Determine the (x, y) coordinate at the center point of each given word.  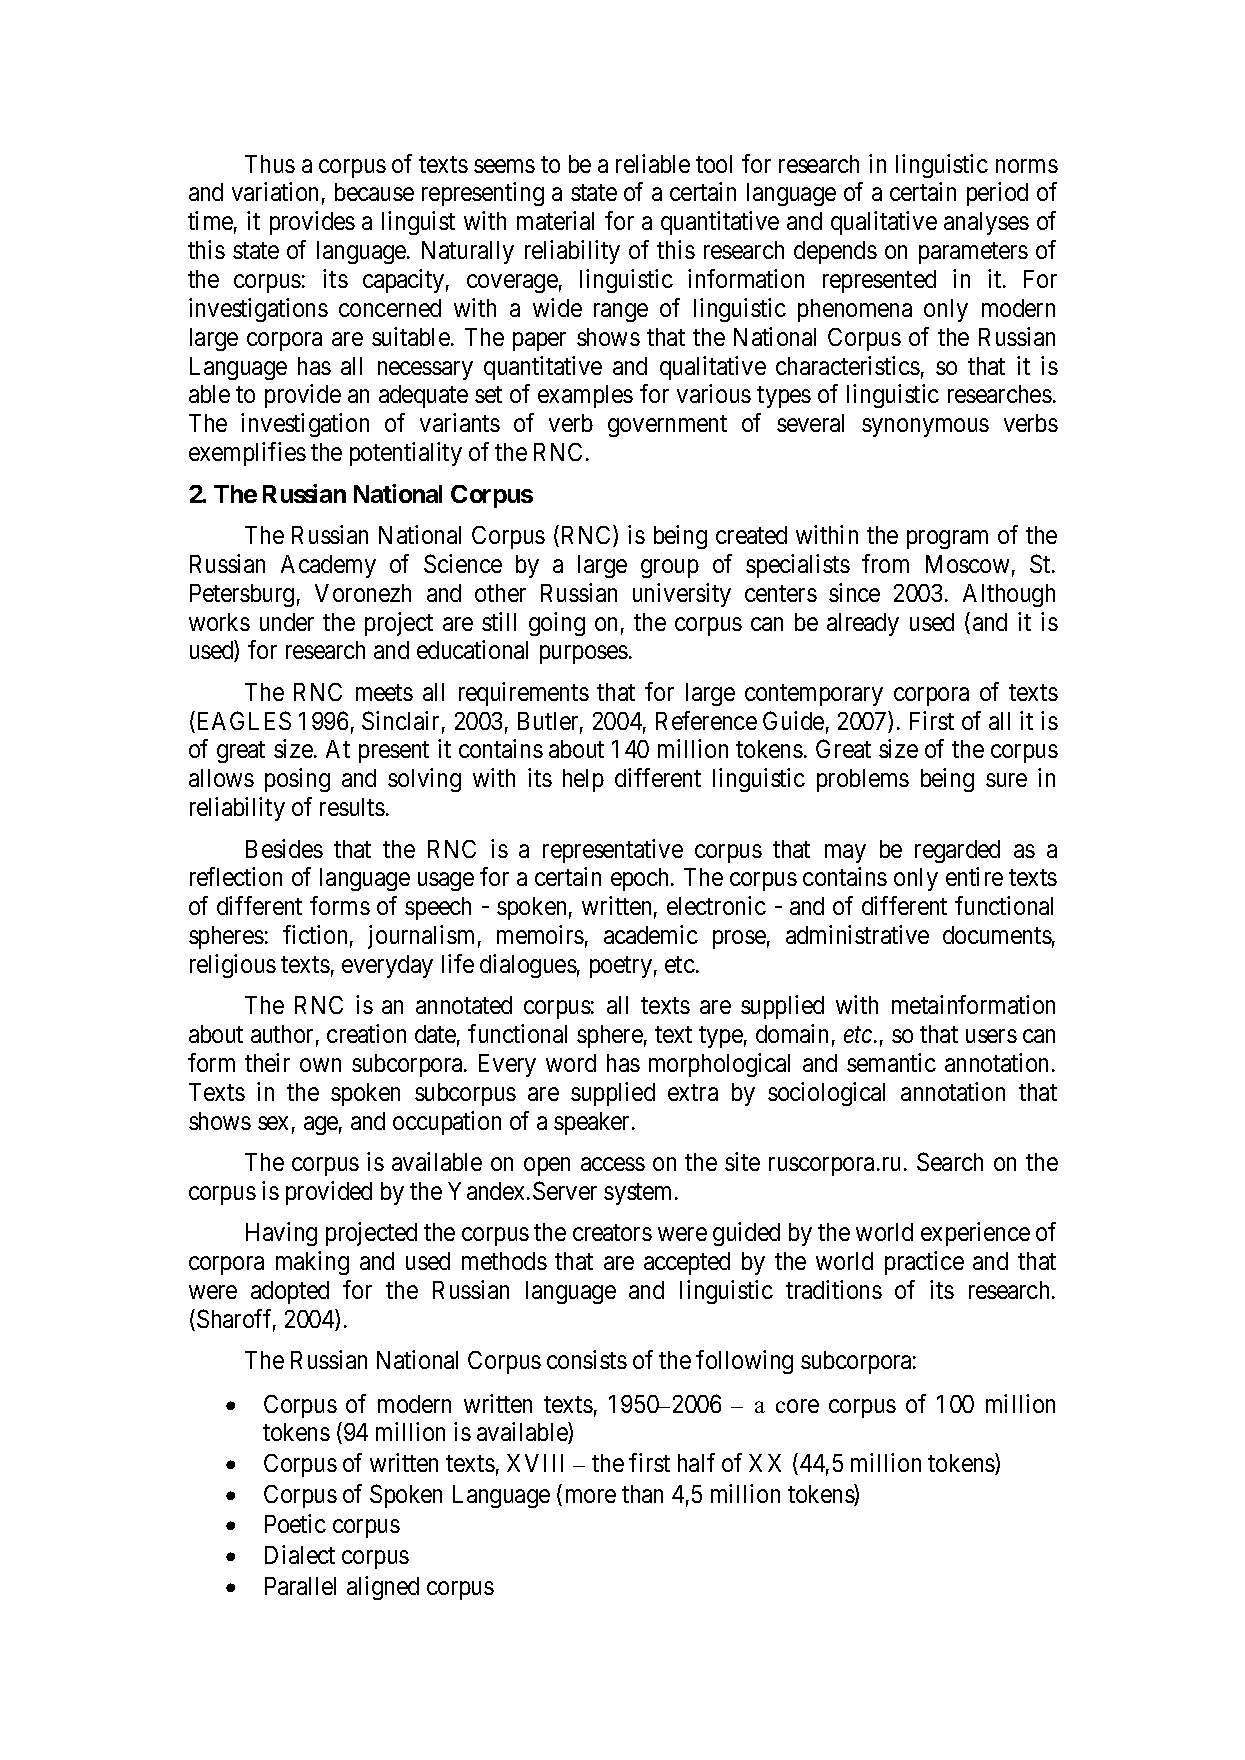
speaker (593, 1123)
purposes (584, 655)
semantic (891, 1062)
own (320, 1065)
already (863, 624)
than (642, 1494)
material (555, 220)
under (287, 622)
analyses (986, 223)
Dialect (300, 1554)
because (374, 192)
